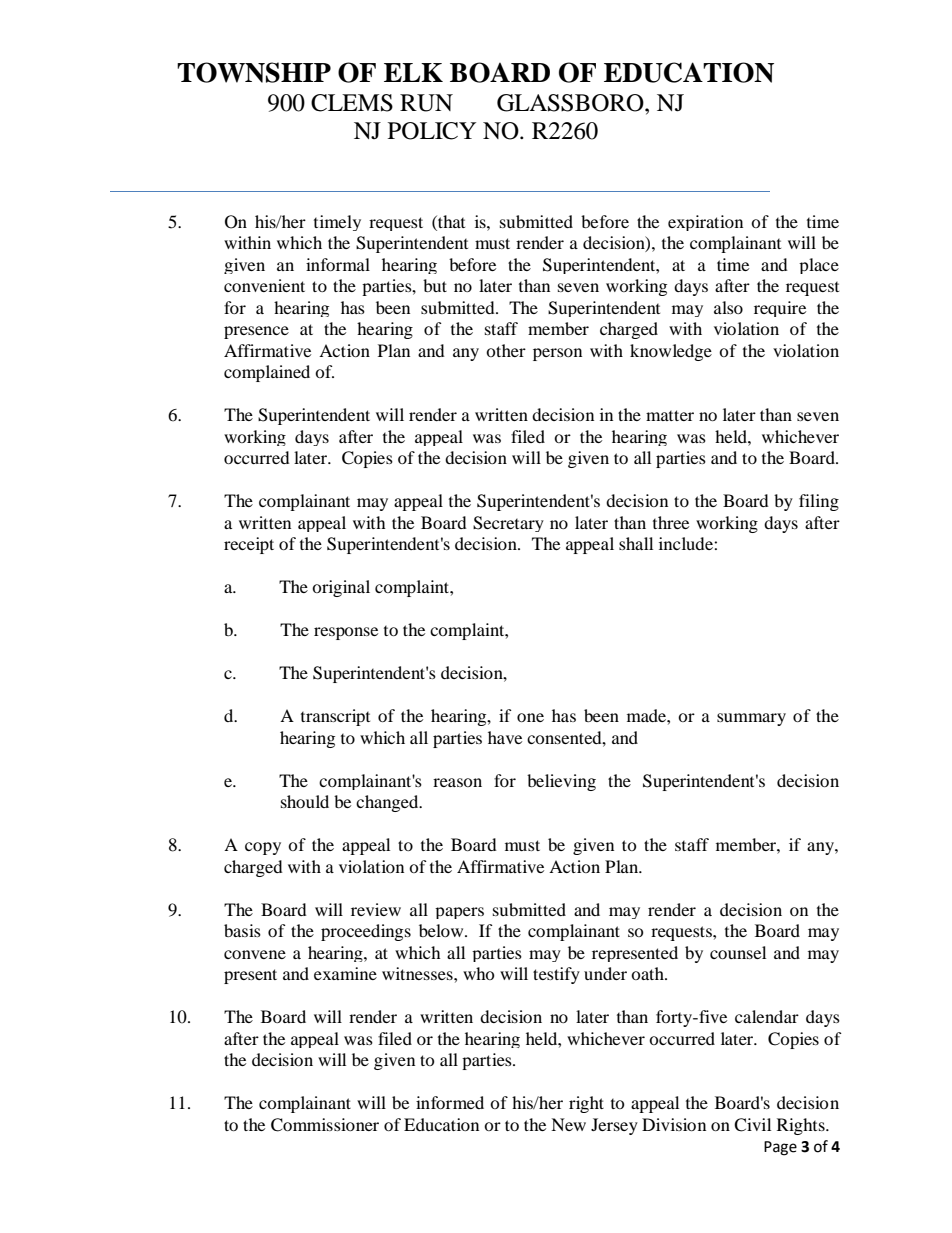 This screenshot has height=1233, width=952. I want to click on TOWNSHIP, so click(254, 72).
